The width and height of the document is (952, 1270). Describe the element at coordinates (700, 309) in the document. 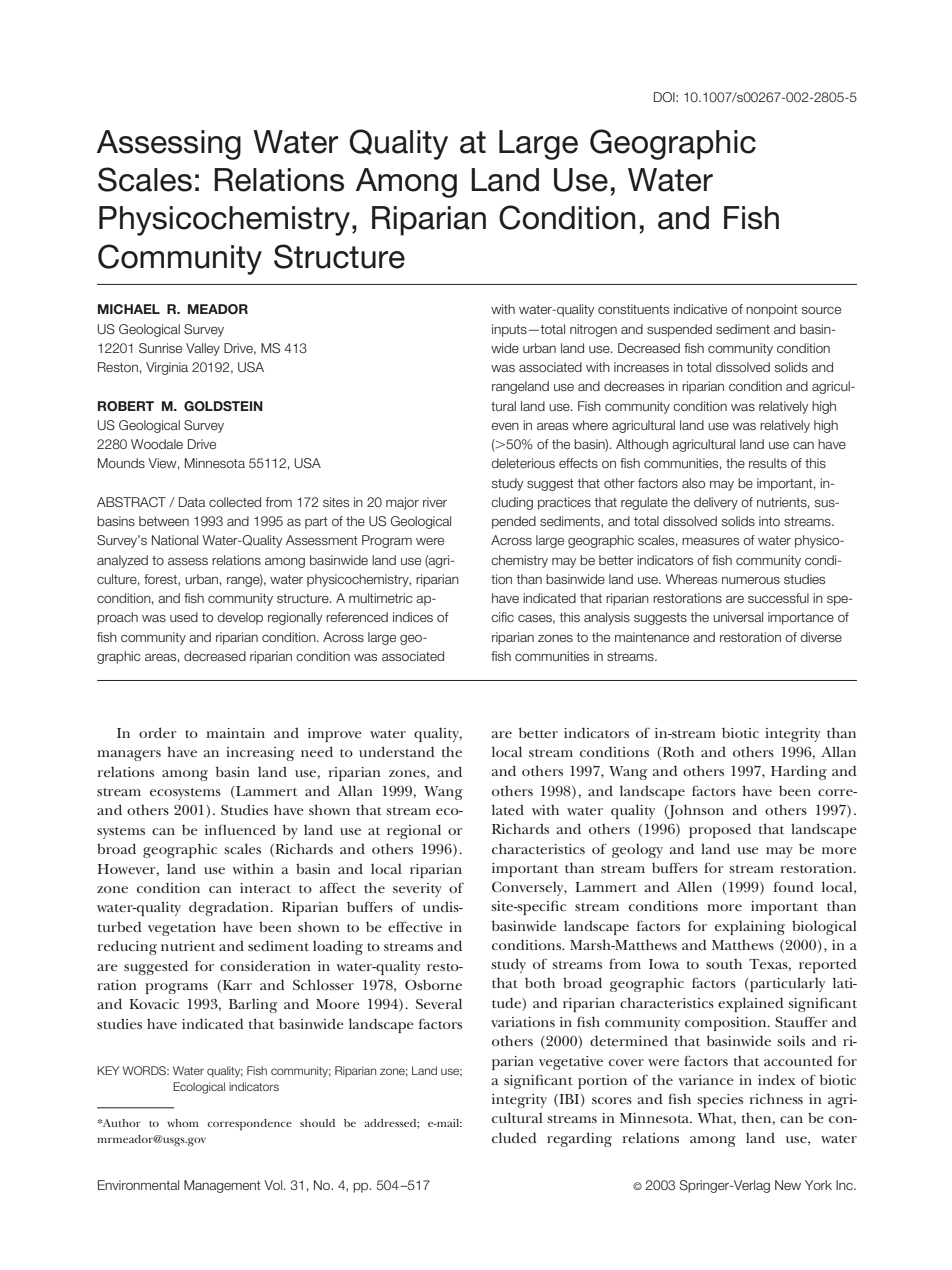

I see `indicative` at that location.
